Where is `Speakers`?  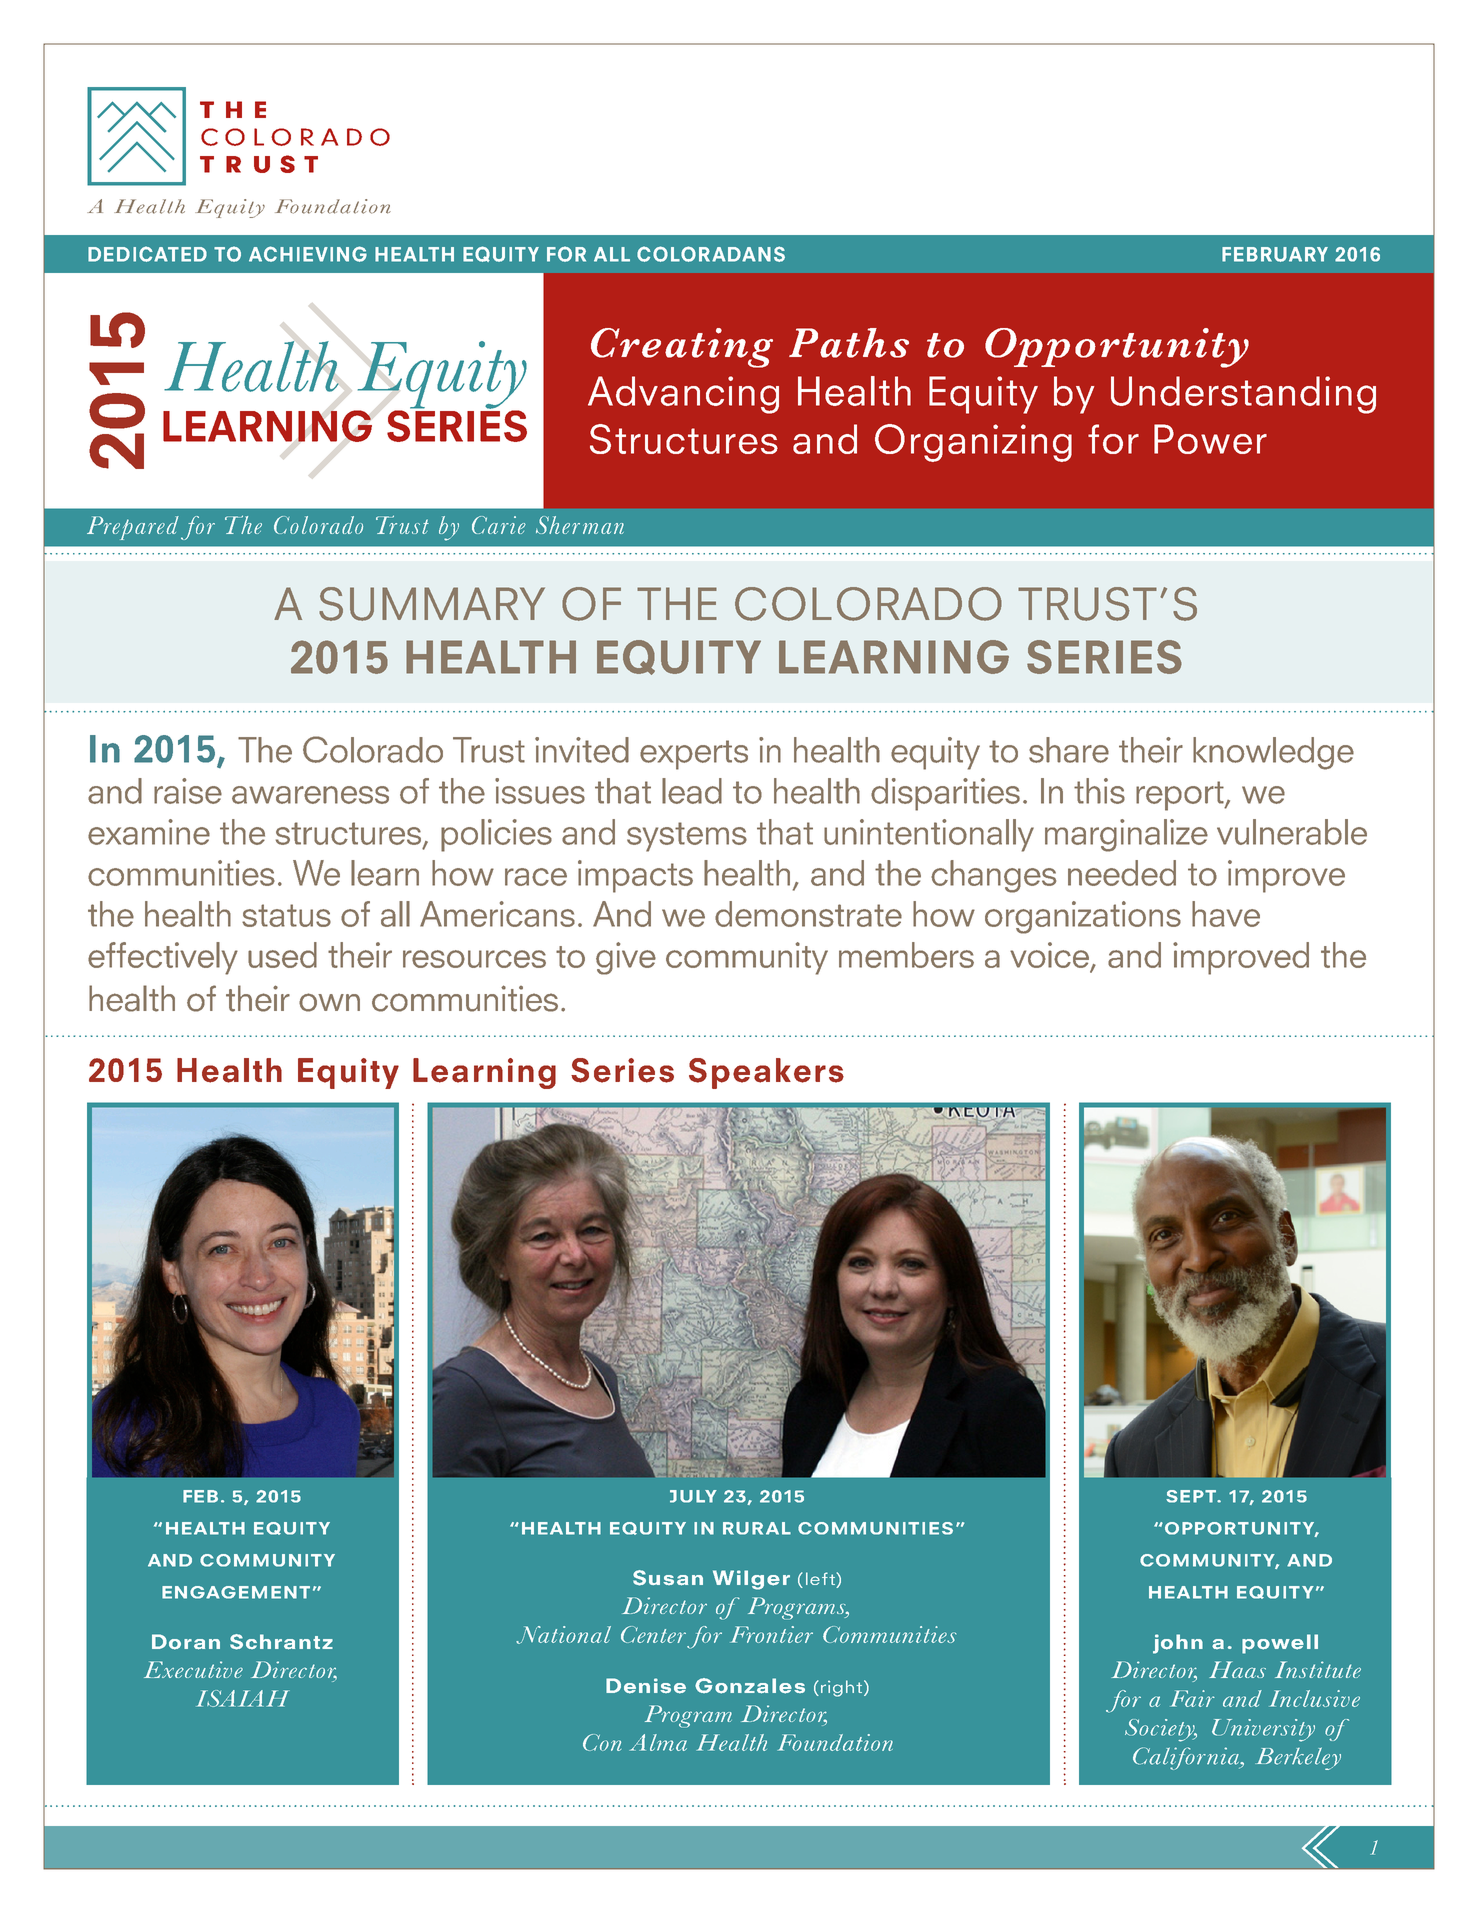 Speakers is located at coordinates (766, 1073).
